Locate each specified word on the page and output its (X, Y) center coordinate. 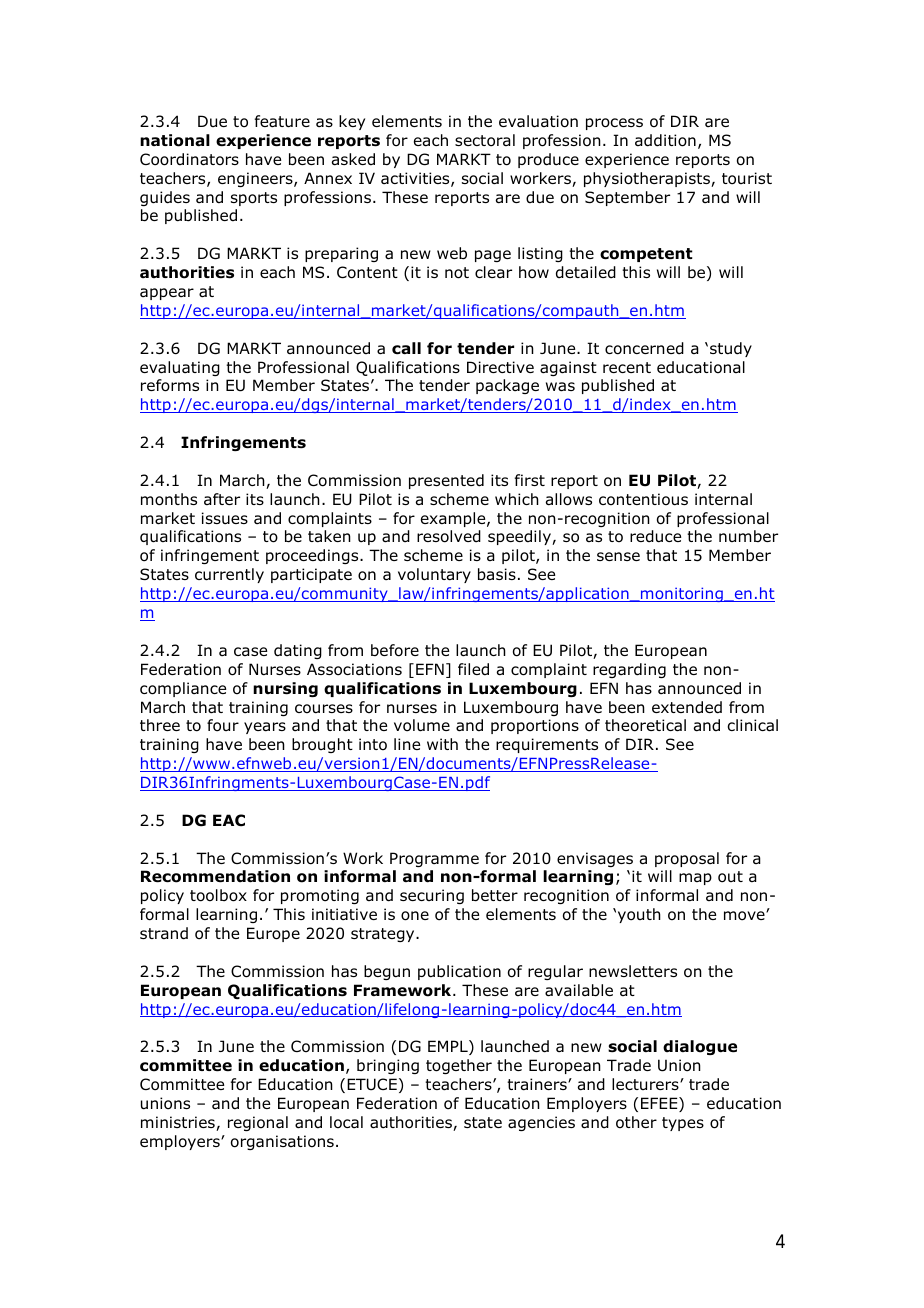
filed (473, 669)
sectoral (485, 140)
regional (258, 1123)
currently (229, 575)
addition (665, 140)
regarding (629, 670)
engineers (256, 179)
